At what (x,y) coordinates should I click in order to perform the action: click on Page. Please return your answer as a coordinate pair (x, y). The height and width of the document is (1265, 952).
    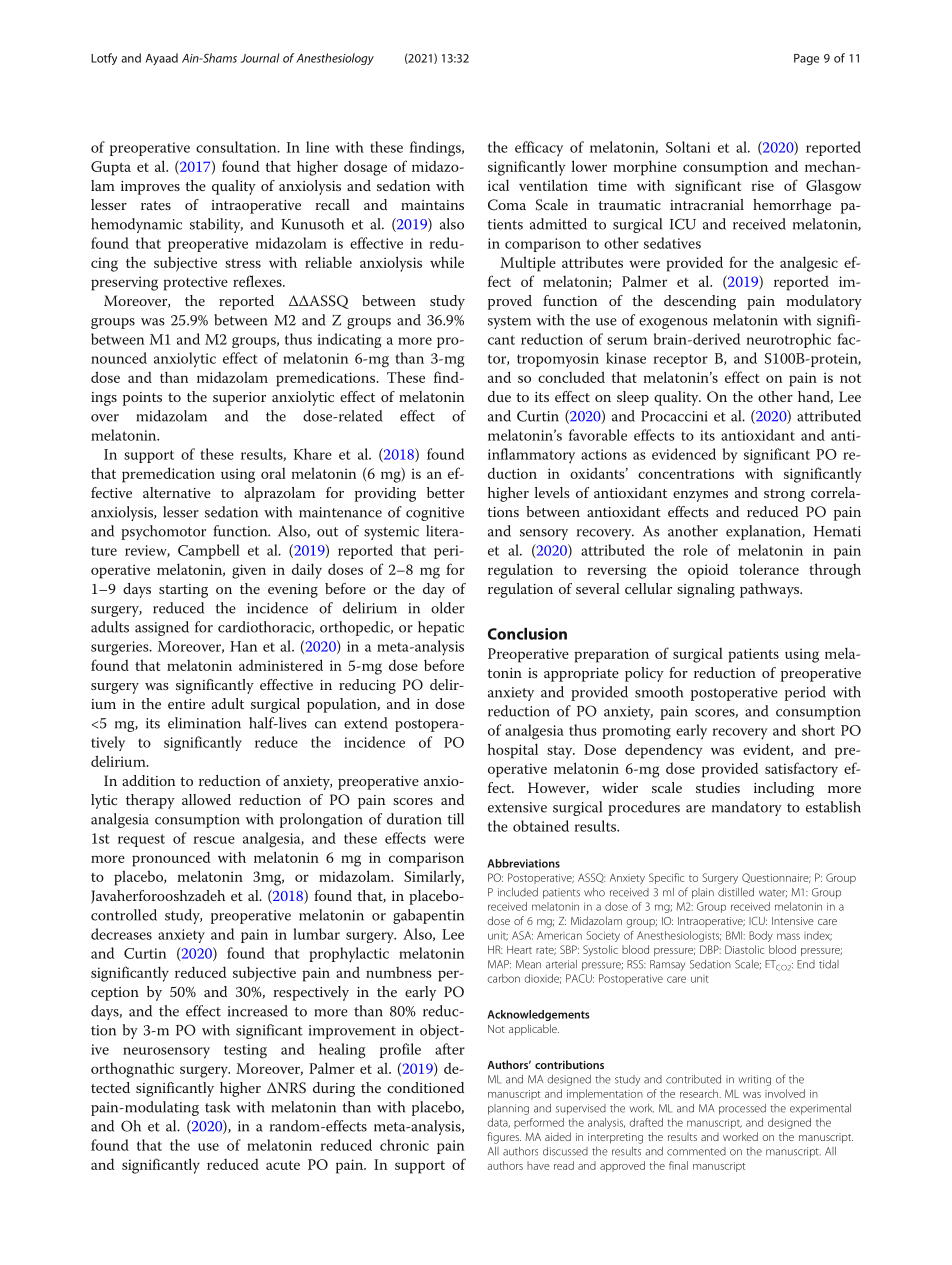
    Looking at the image, I should click on (806, 59).
